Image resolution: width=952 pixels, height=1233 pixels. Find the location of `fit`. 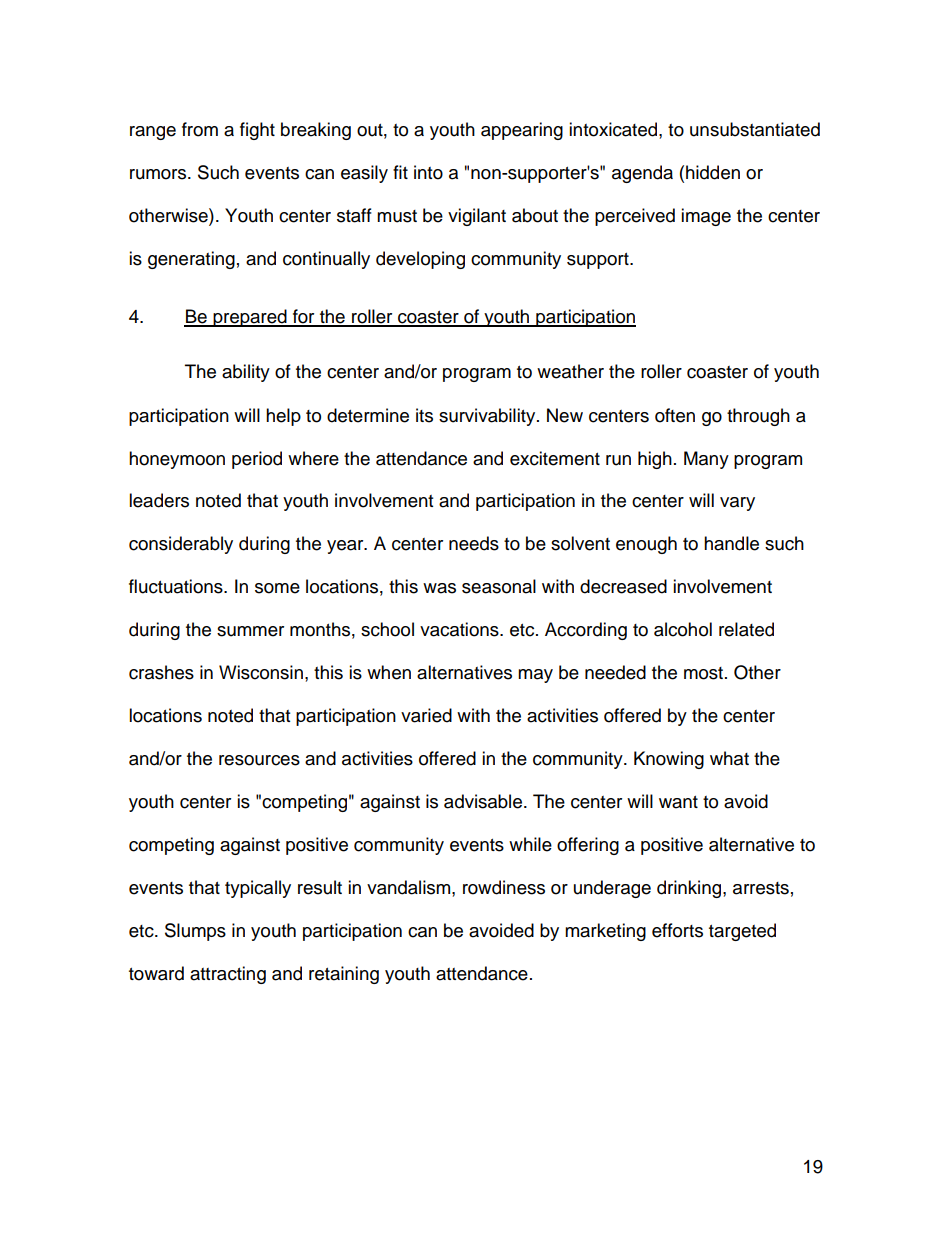

fit is located at coordinates (400, 172).
